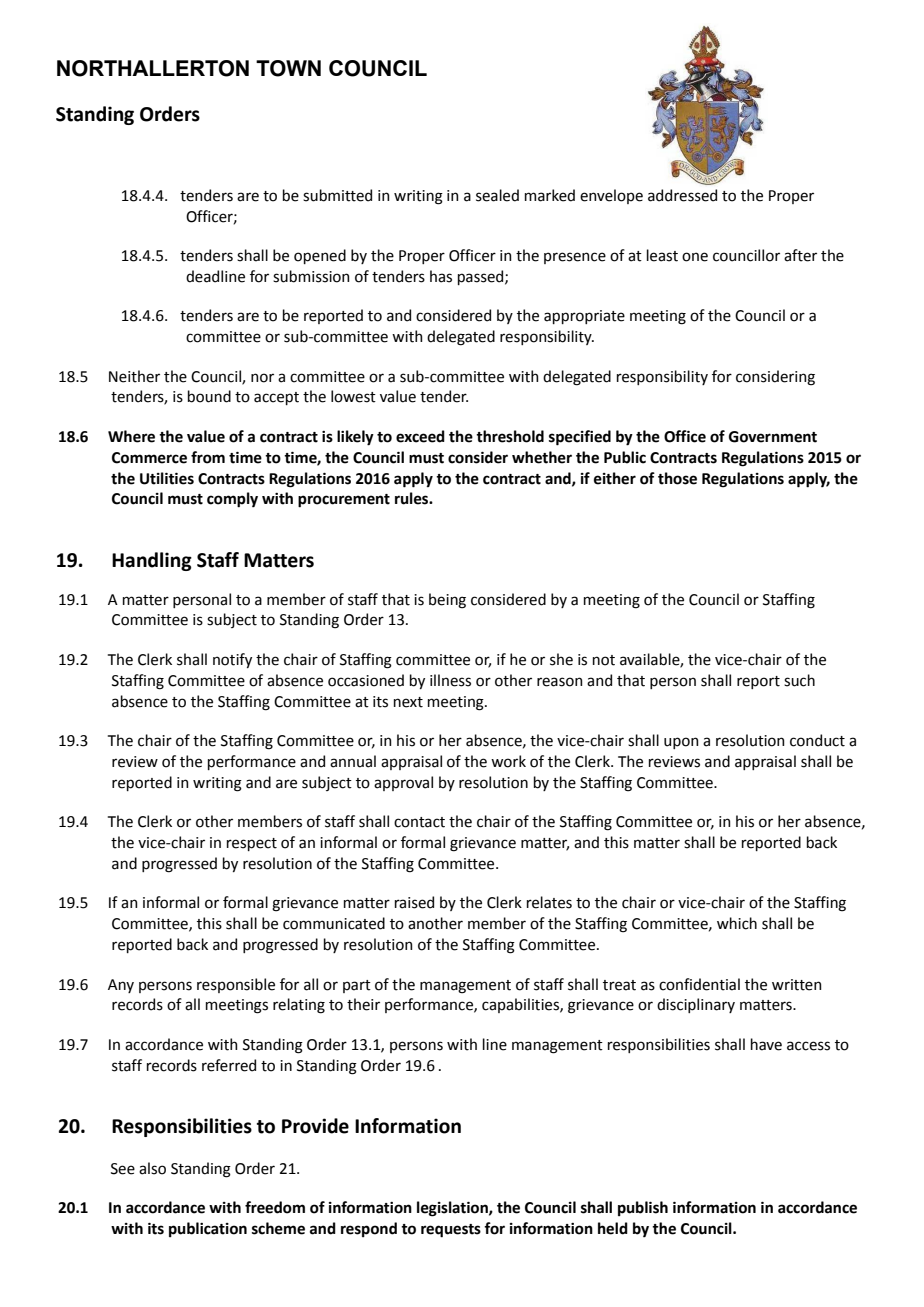 This document has height=1307, width=924. Describe the element at coordinates (497, 195) in the document. I see `sealed` at that location.
